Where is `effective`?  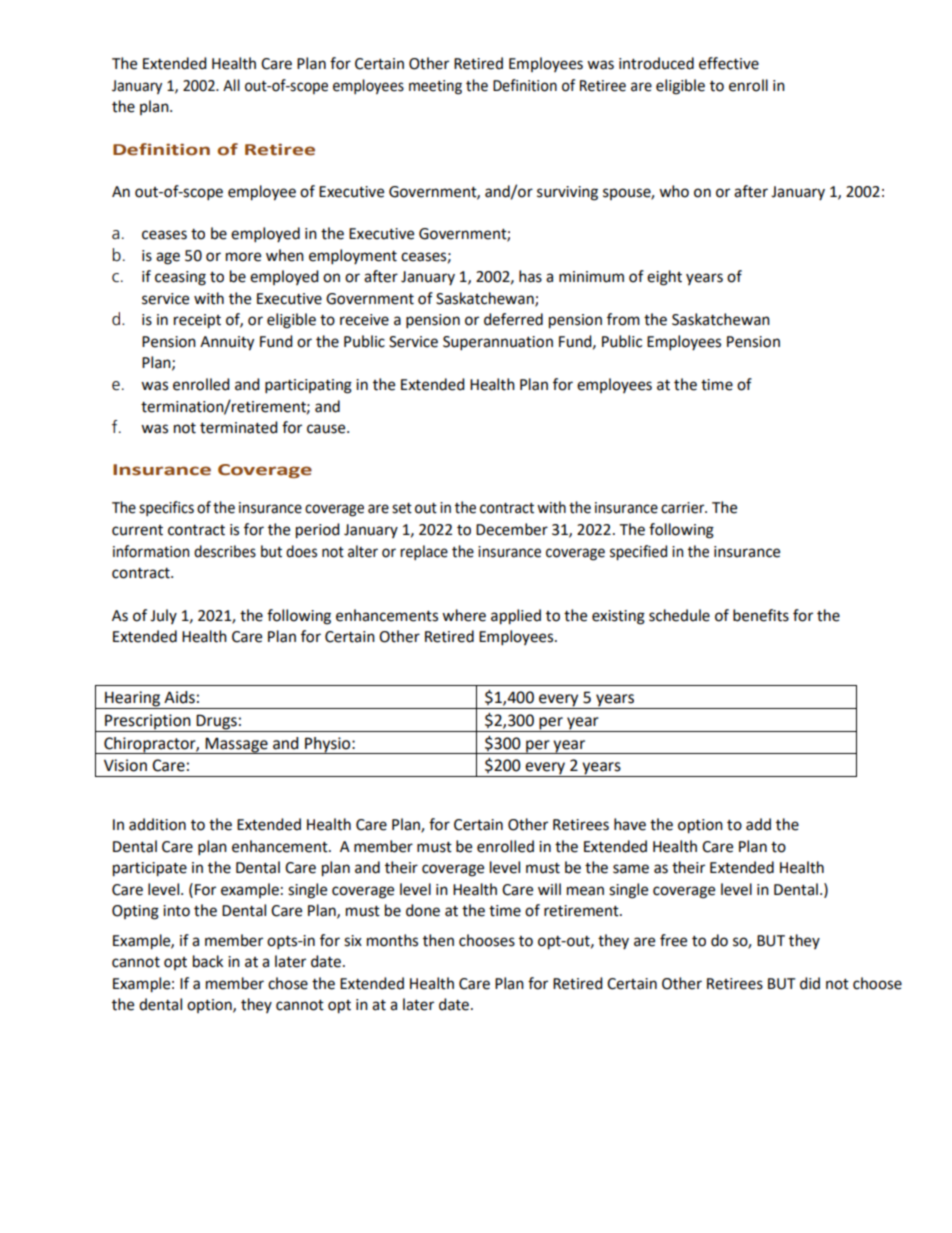
effective is located at coordinates (729, 63).
